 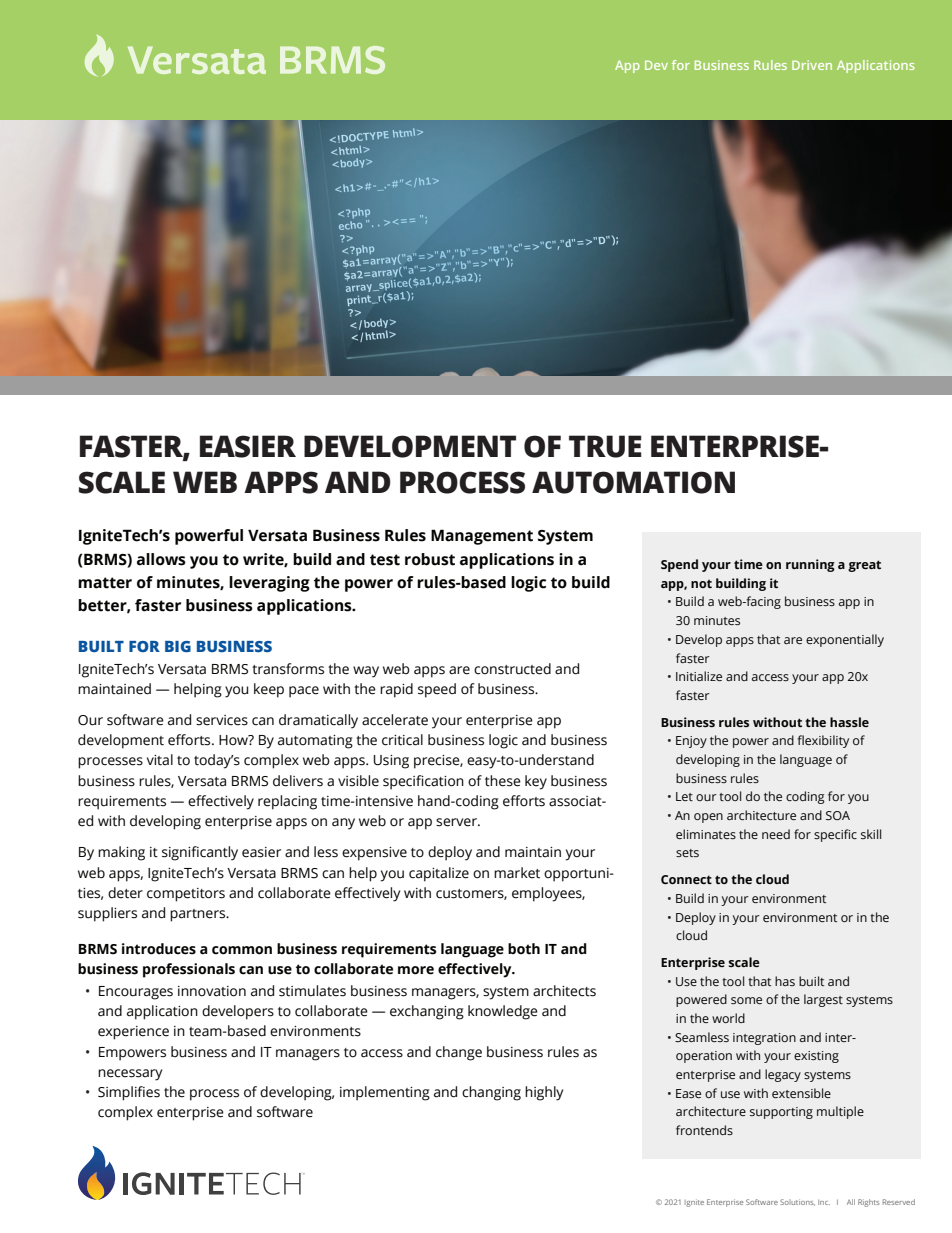 What do you see at coordinates (812, 65) in the image?
I see `Driven` at bounding box center [812, 65].
